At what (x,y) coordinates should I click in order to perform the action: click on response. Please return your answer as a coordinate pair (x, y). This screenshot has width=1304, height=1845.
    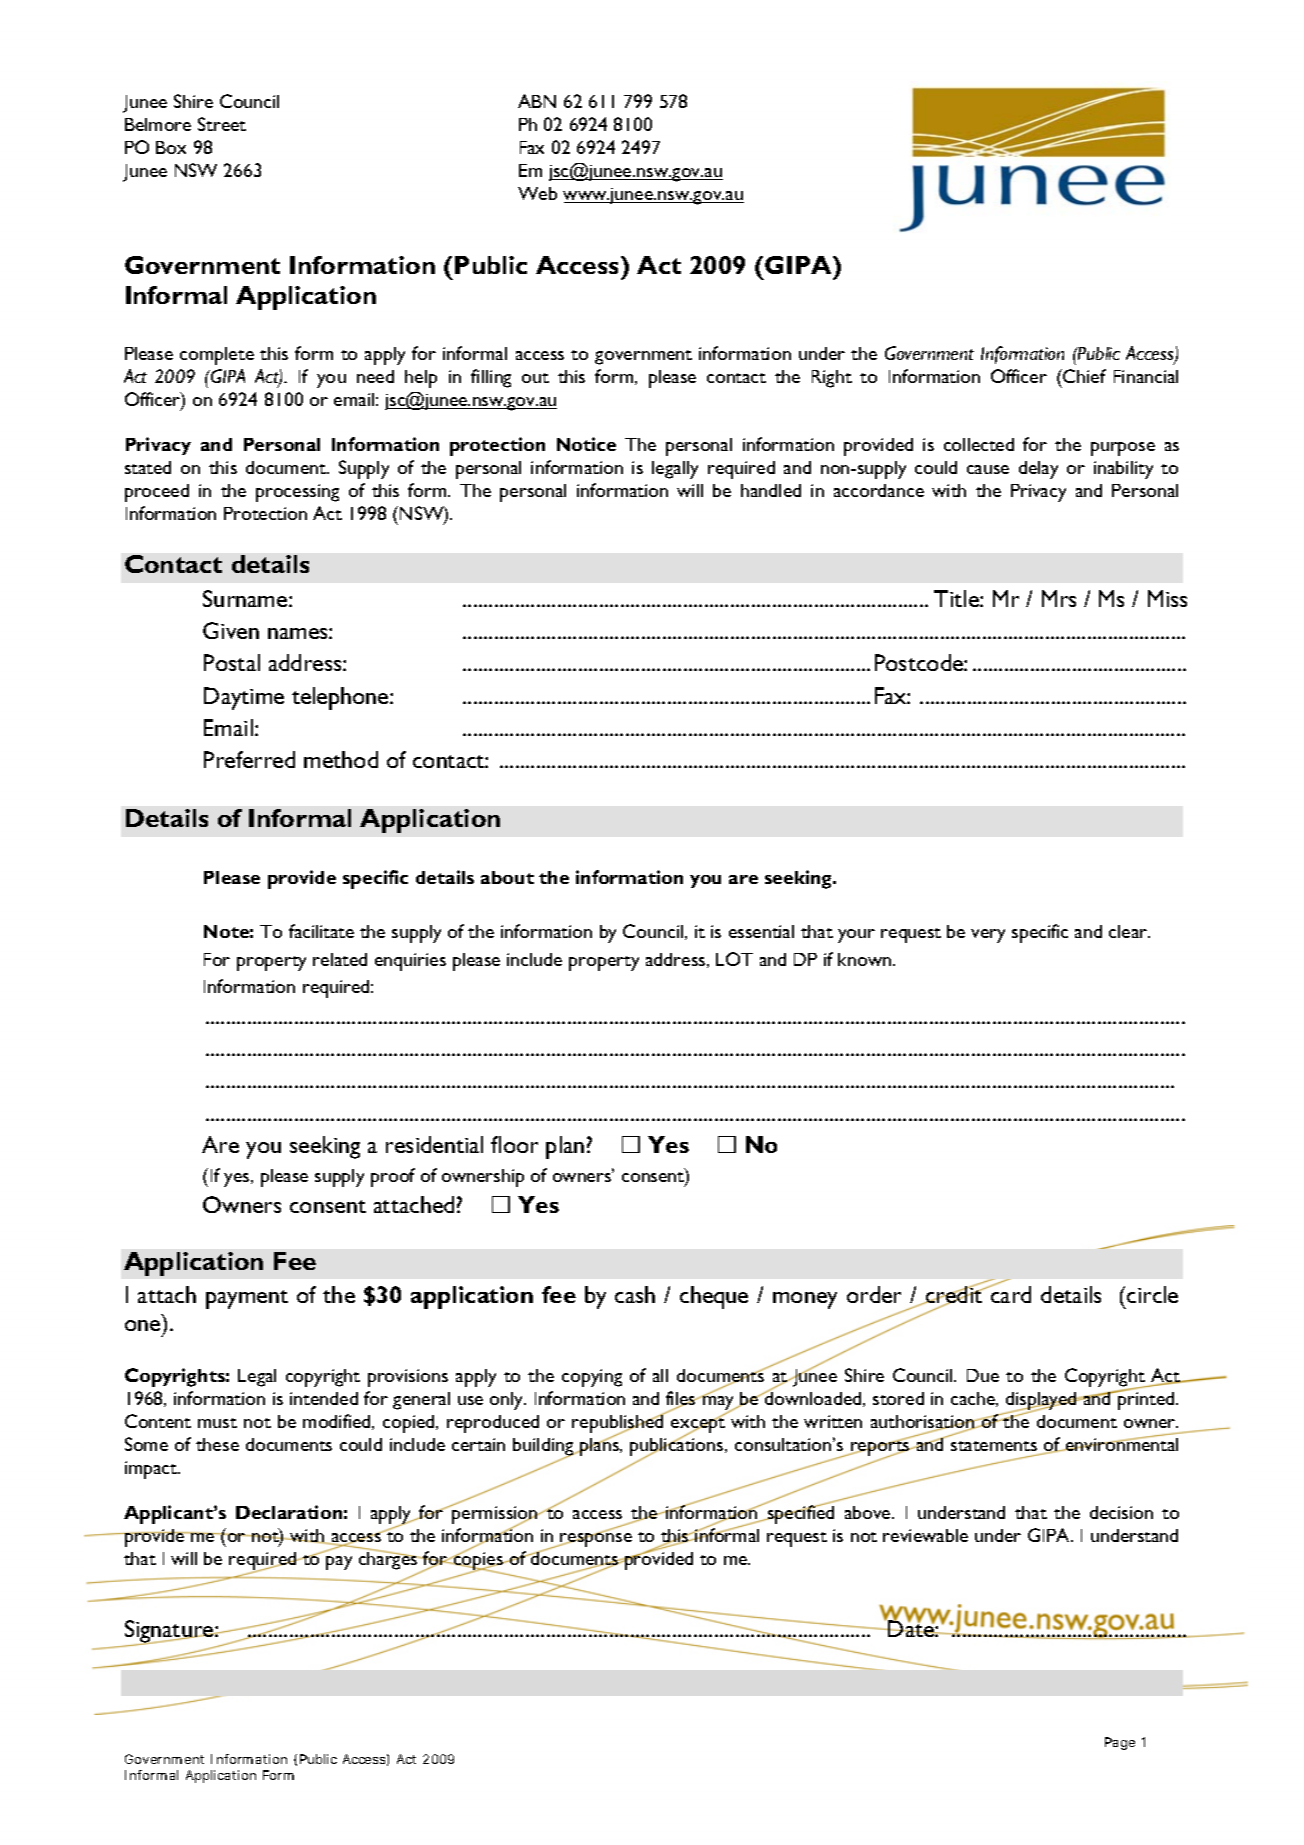
    Looking at the image, I should click on (595, 1539).
